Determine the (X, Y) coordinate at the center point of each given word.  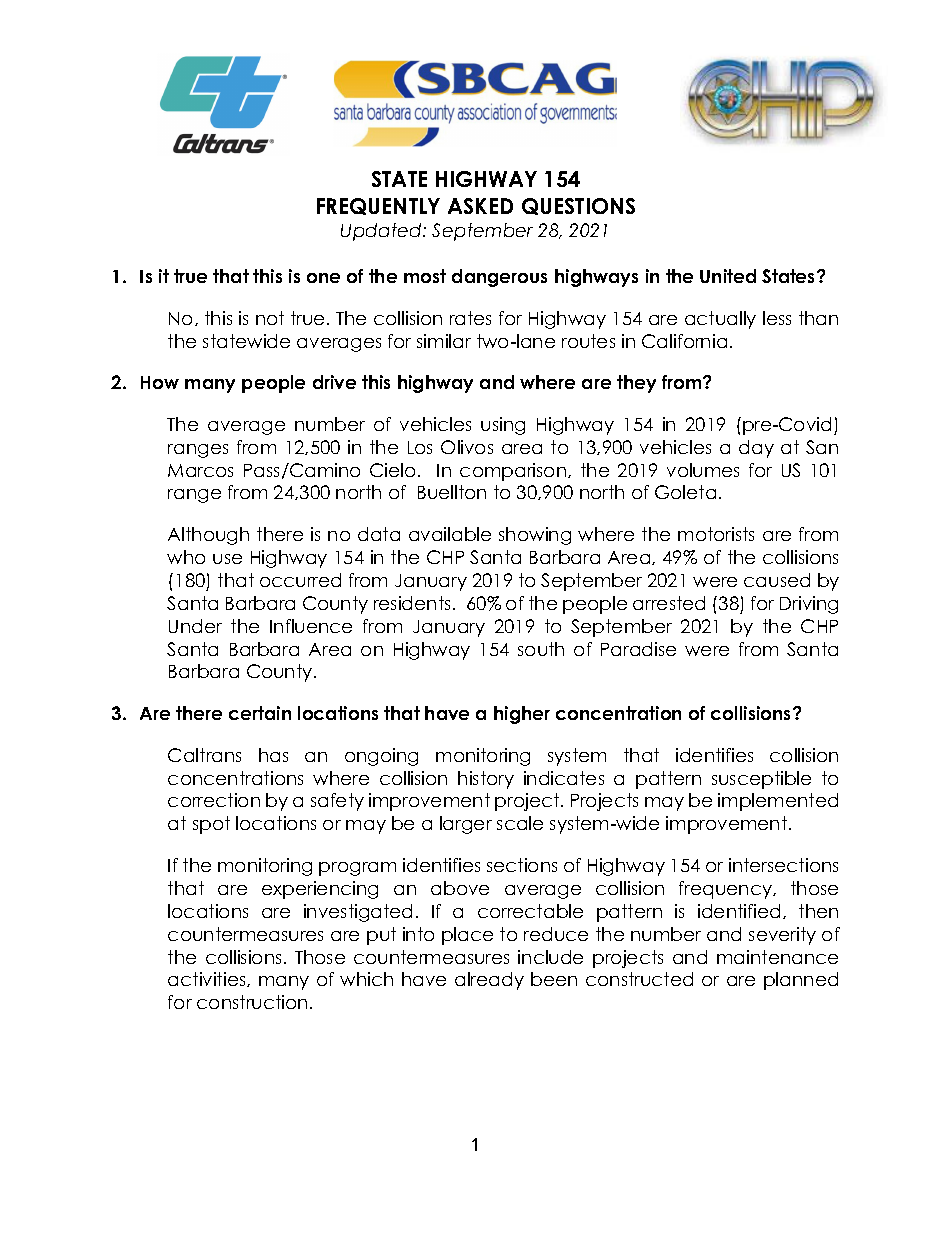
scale (520, 823)
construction (252, 1002)
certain (260, 713)
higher (522, 715)
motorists (716, 534)
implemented (778, 802)
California (684, 341)
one (323, 278)
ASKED (480, 206)
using (503, 426)
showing (535, 536)
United (728, 276)
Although (208, 536)
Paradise (638, 649)
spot (211, 825)
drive (334, 382)
